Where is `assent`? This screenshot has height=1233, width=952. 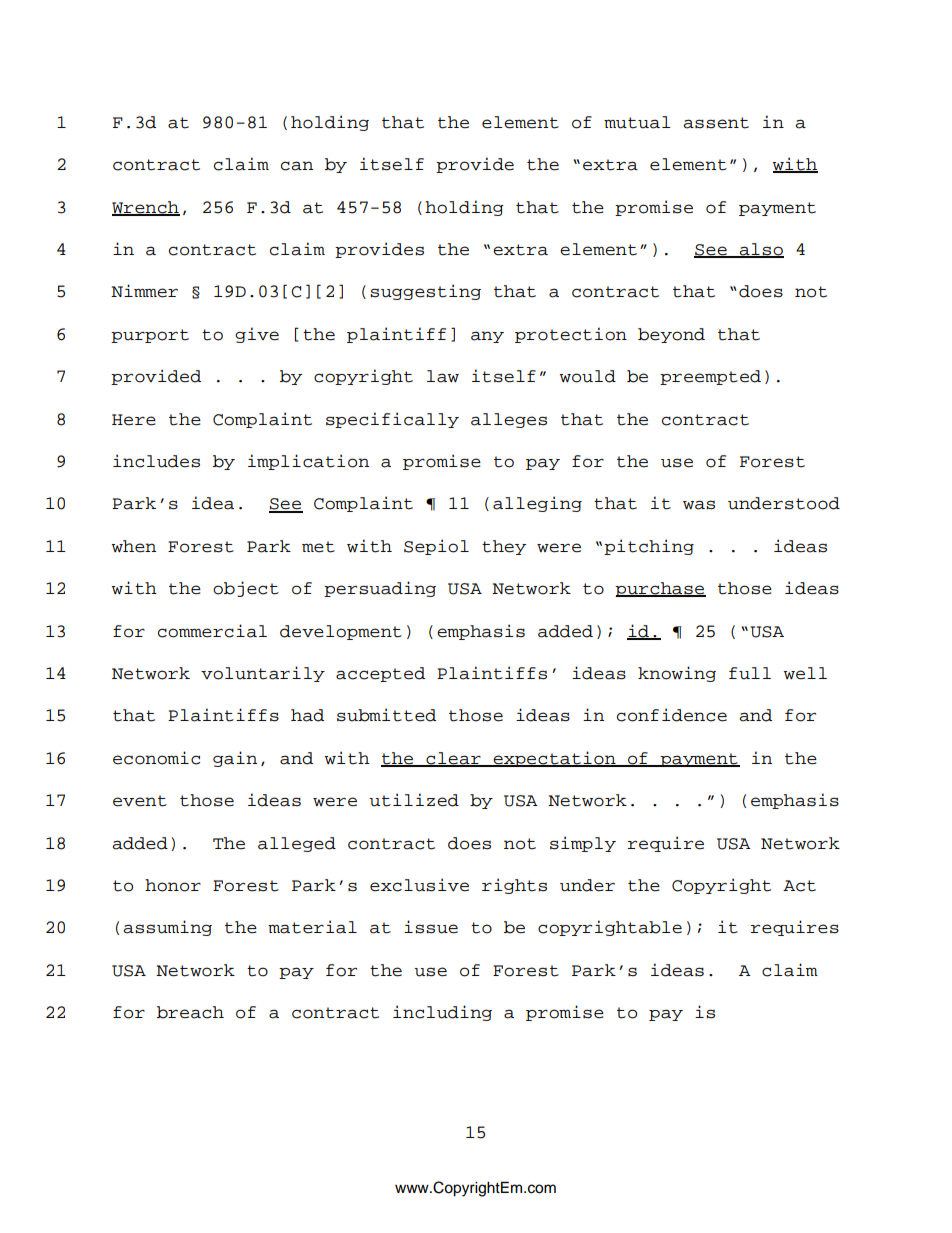
assent is located at coordinates (716, 123).
